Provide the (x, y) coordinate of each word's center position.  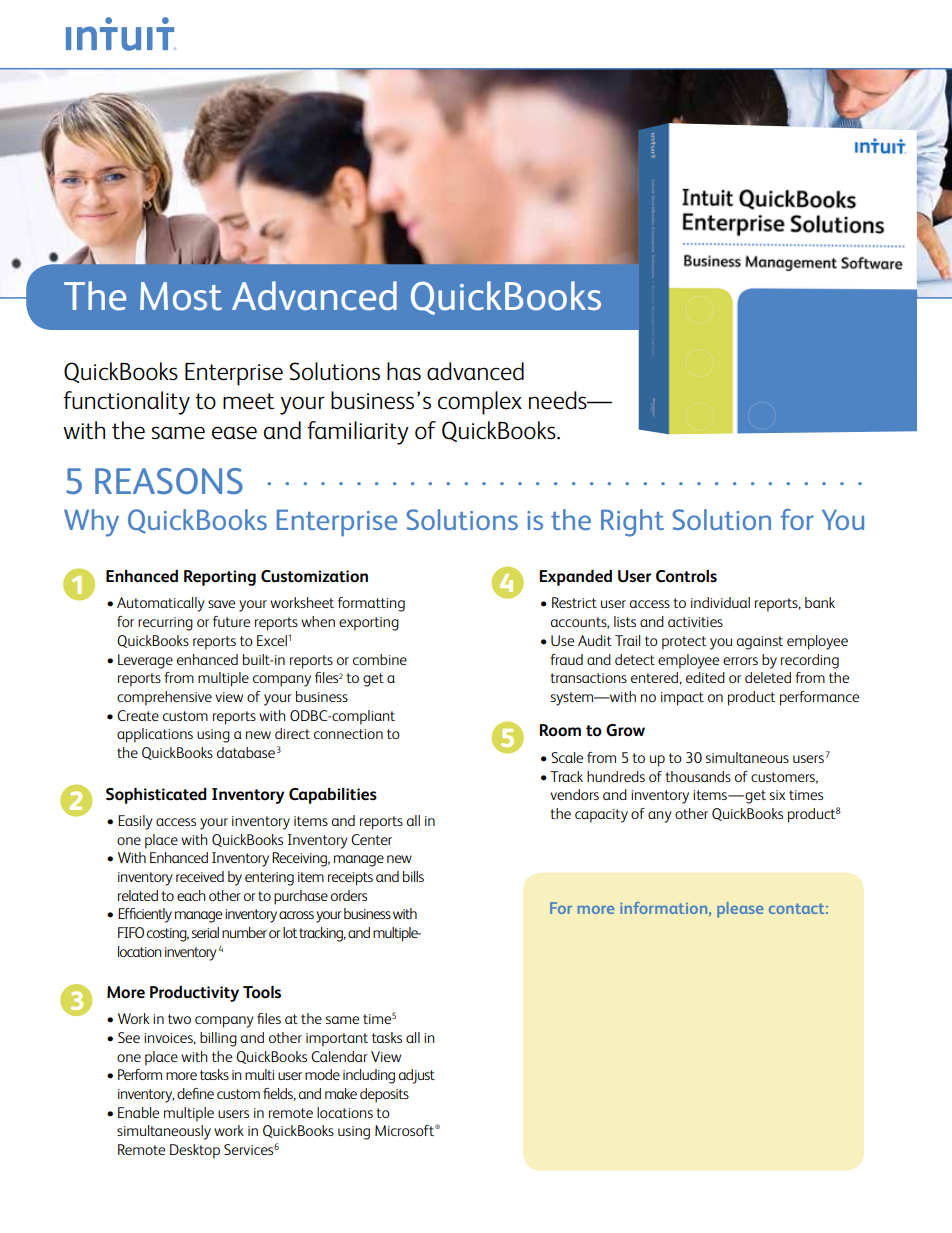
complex (480, 403)
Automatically (161, 604)
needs (559, 400)
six (777, 795)
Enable (138, 1112)
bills (413, 876)
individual (720, 602)
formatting (371, 604)
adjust (417, 1076)
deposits (384, 1095)
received (200, 876)
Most (181, 296)
